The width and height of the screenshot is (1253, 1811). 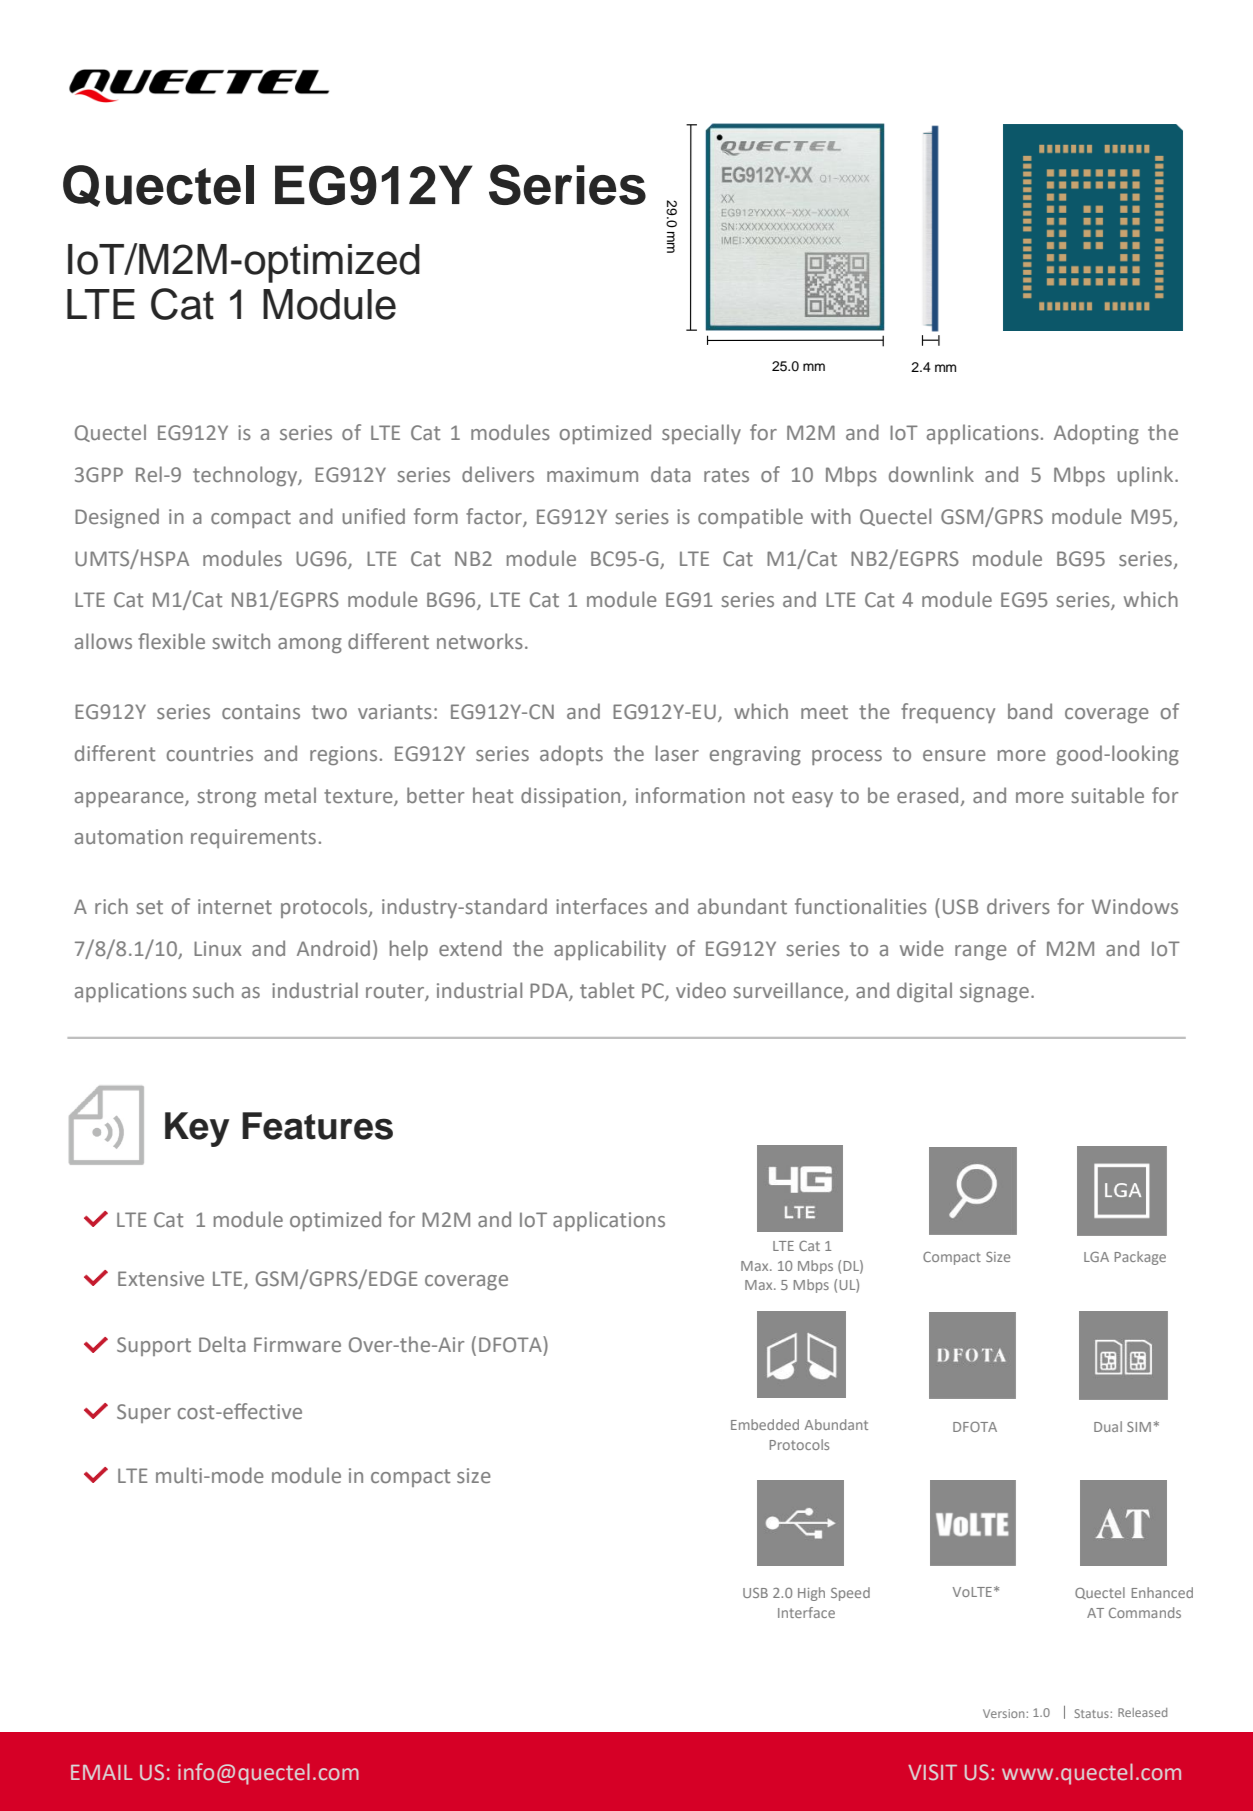 I want to click on High, so click(x=811, y=1594).
